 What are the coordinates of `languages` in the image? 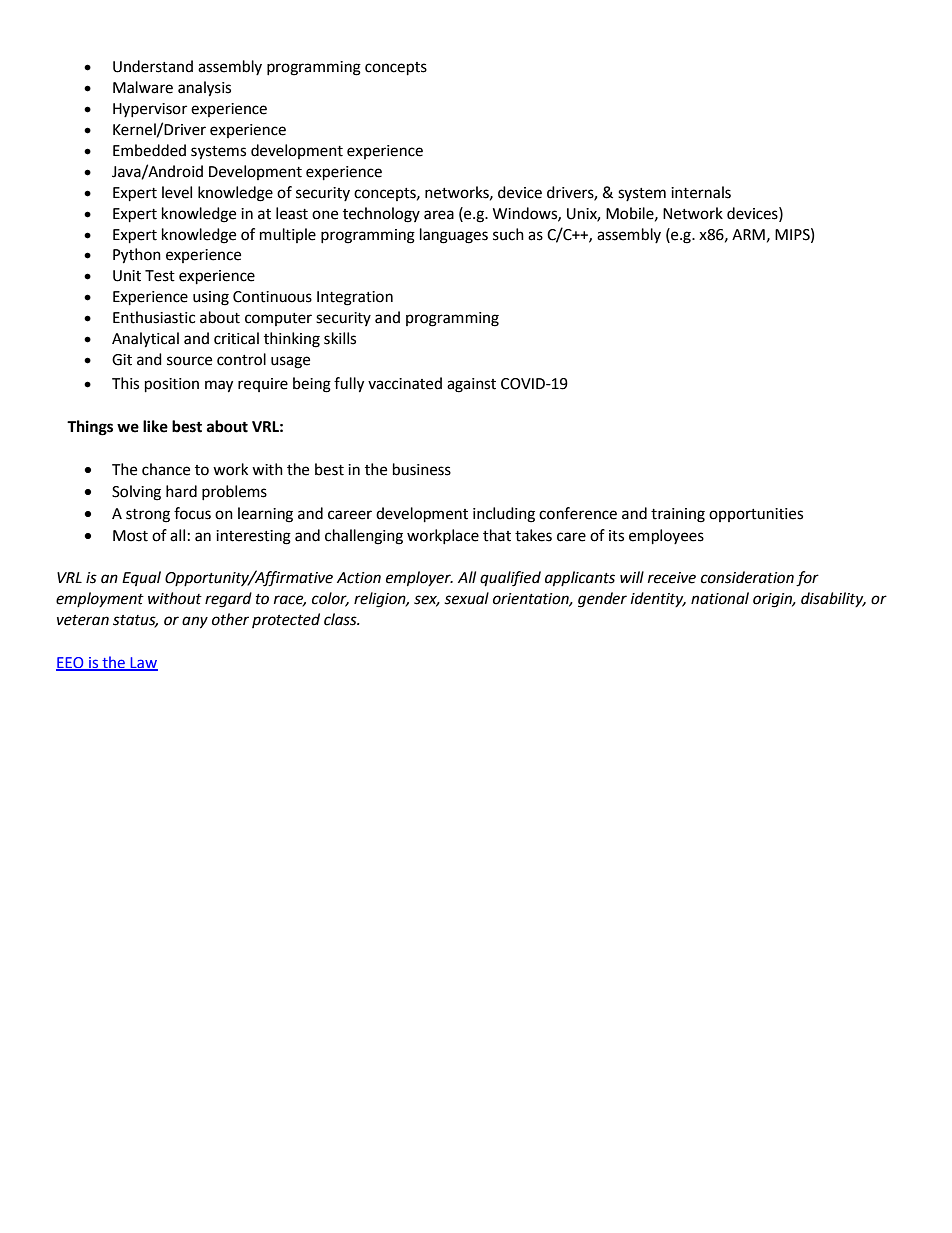 It's located at (454, 236).
